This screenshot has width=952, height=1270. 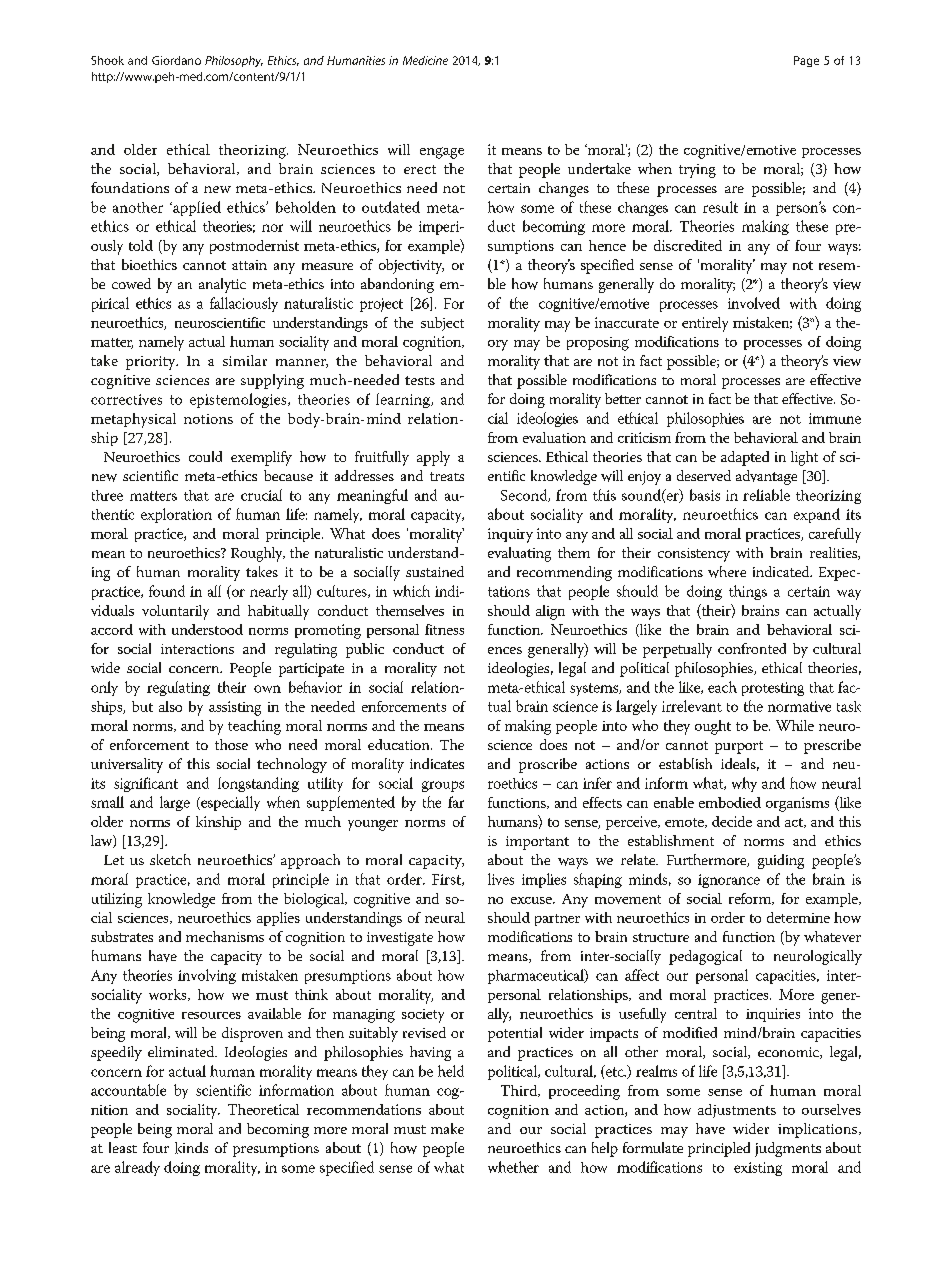 I want to click on significant, so click(x=146, y=784).
